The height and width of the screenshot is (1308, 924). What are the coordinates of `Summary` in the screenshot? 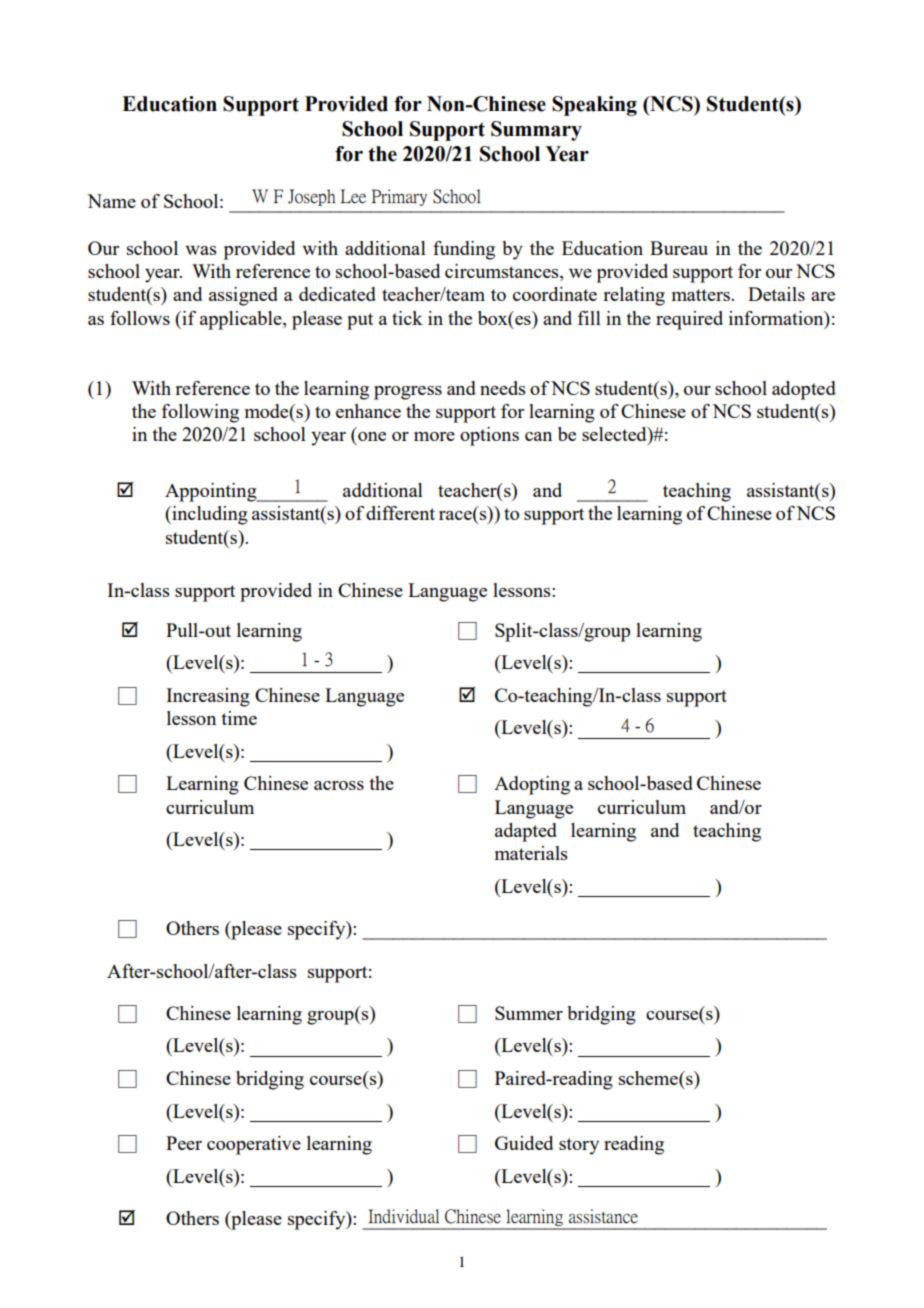 It's located at (536, 131).
